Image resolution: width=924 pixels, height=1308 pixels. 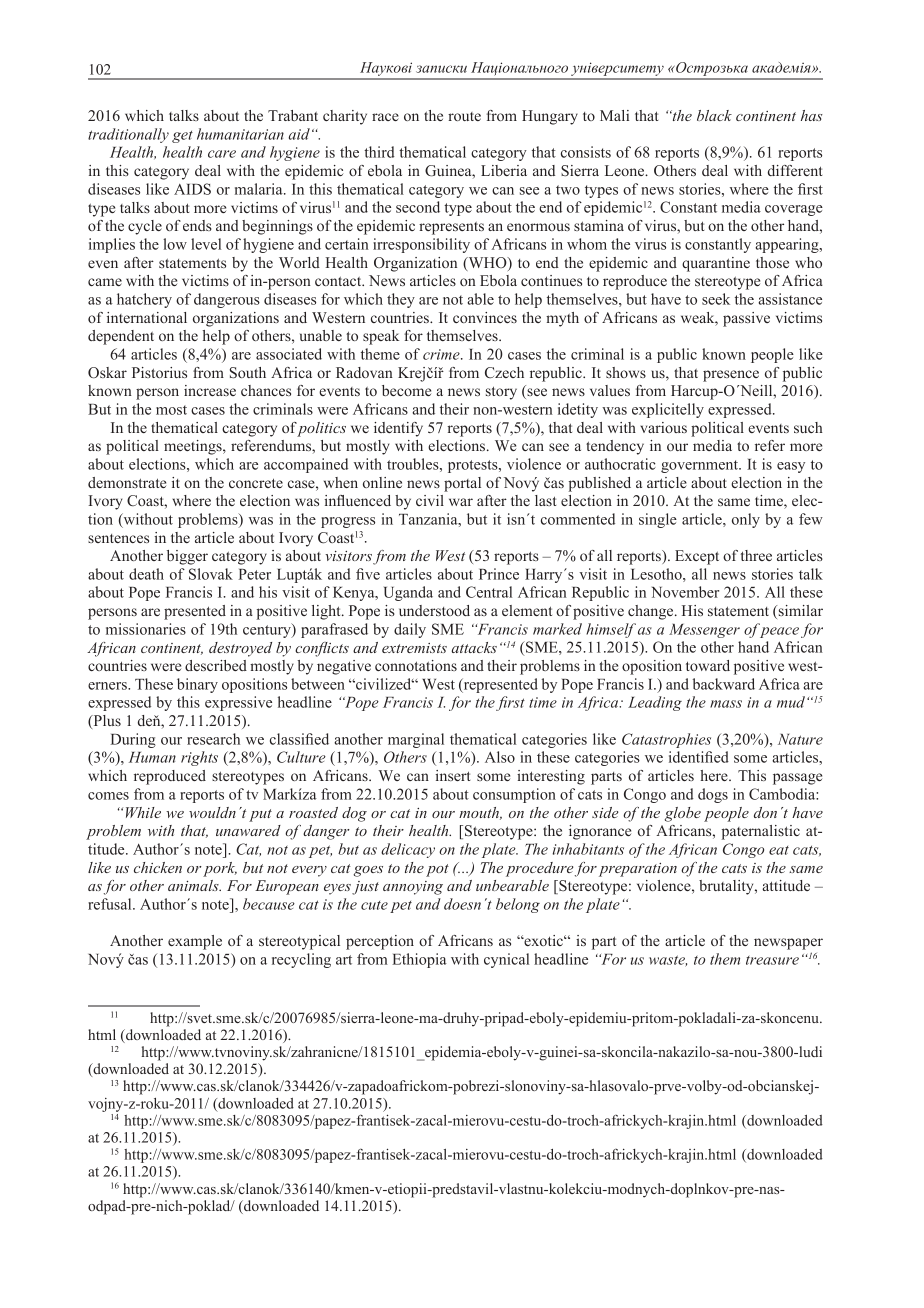 I want to click on extremists, so click(x=414, y=648).
